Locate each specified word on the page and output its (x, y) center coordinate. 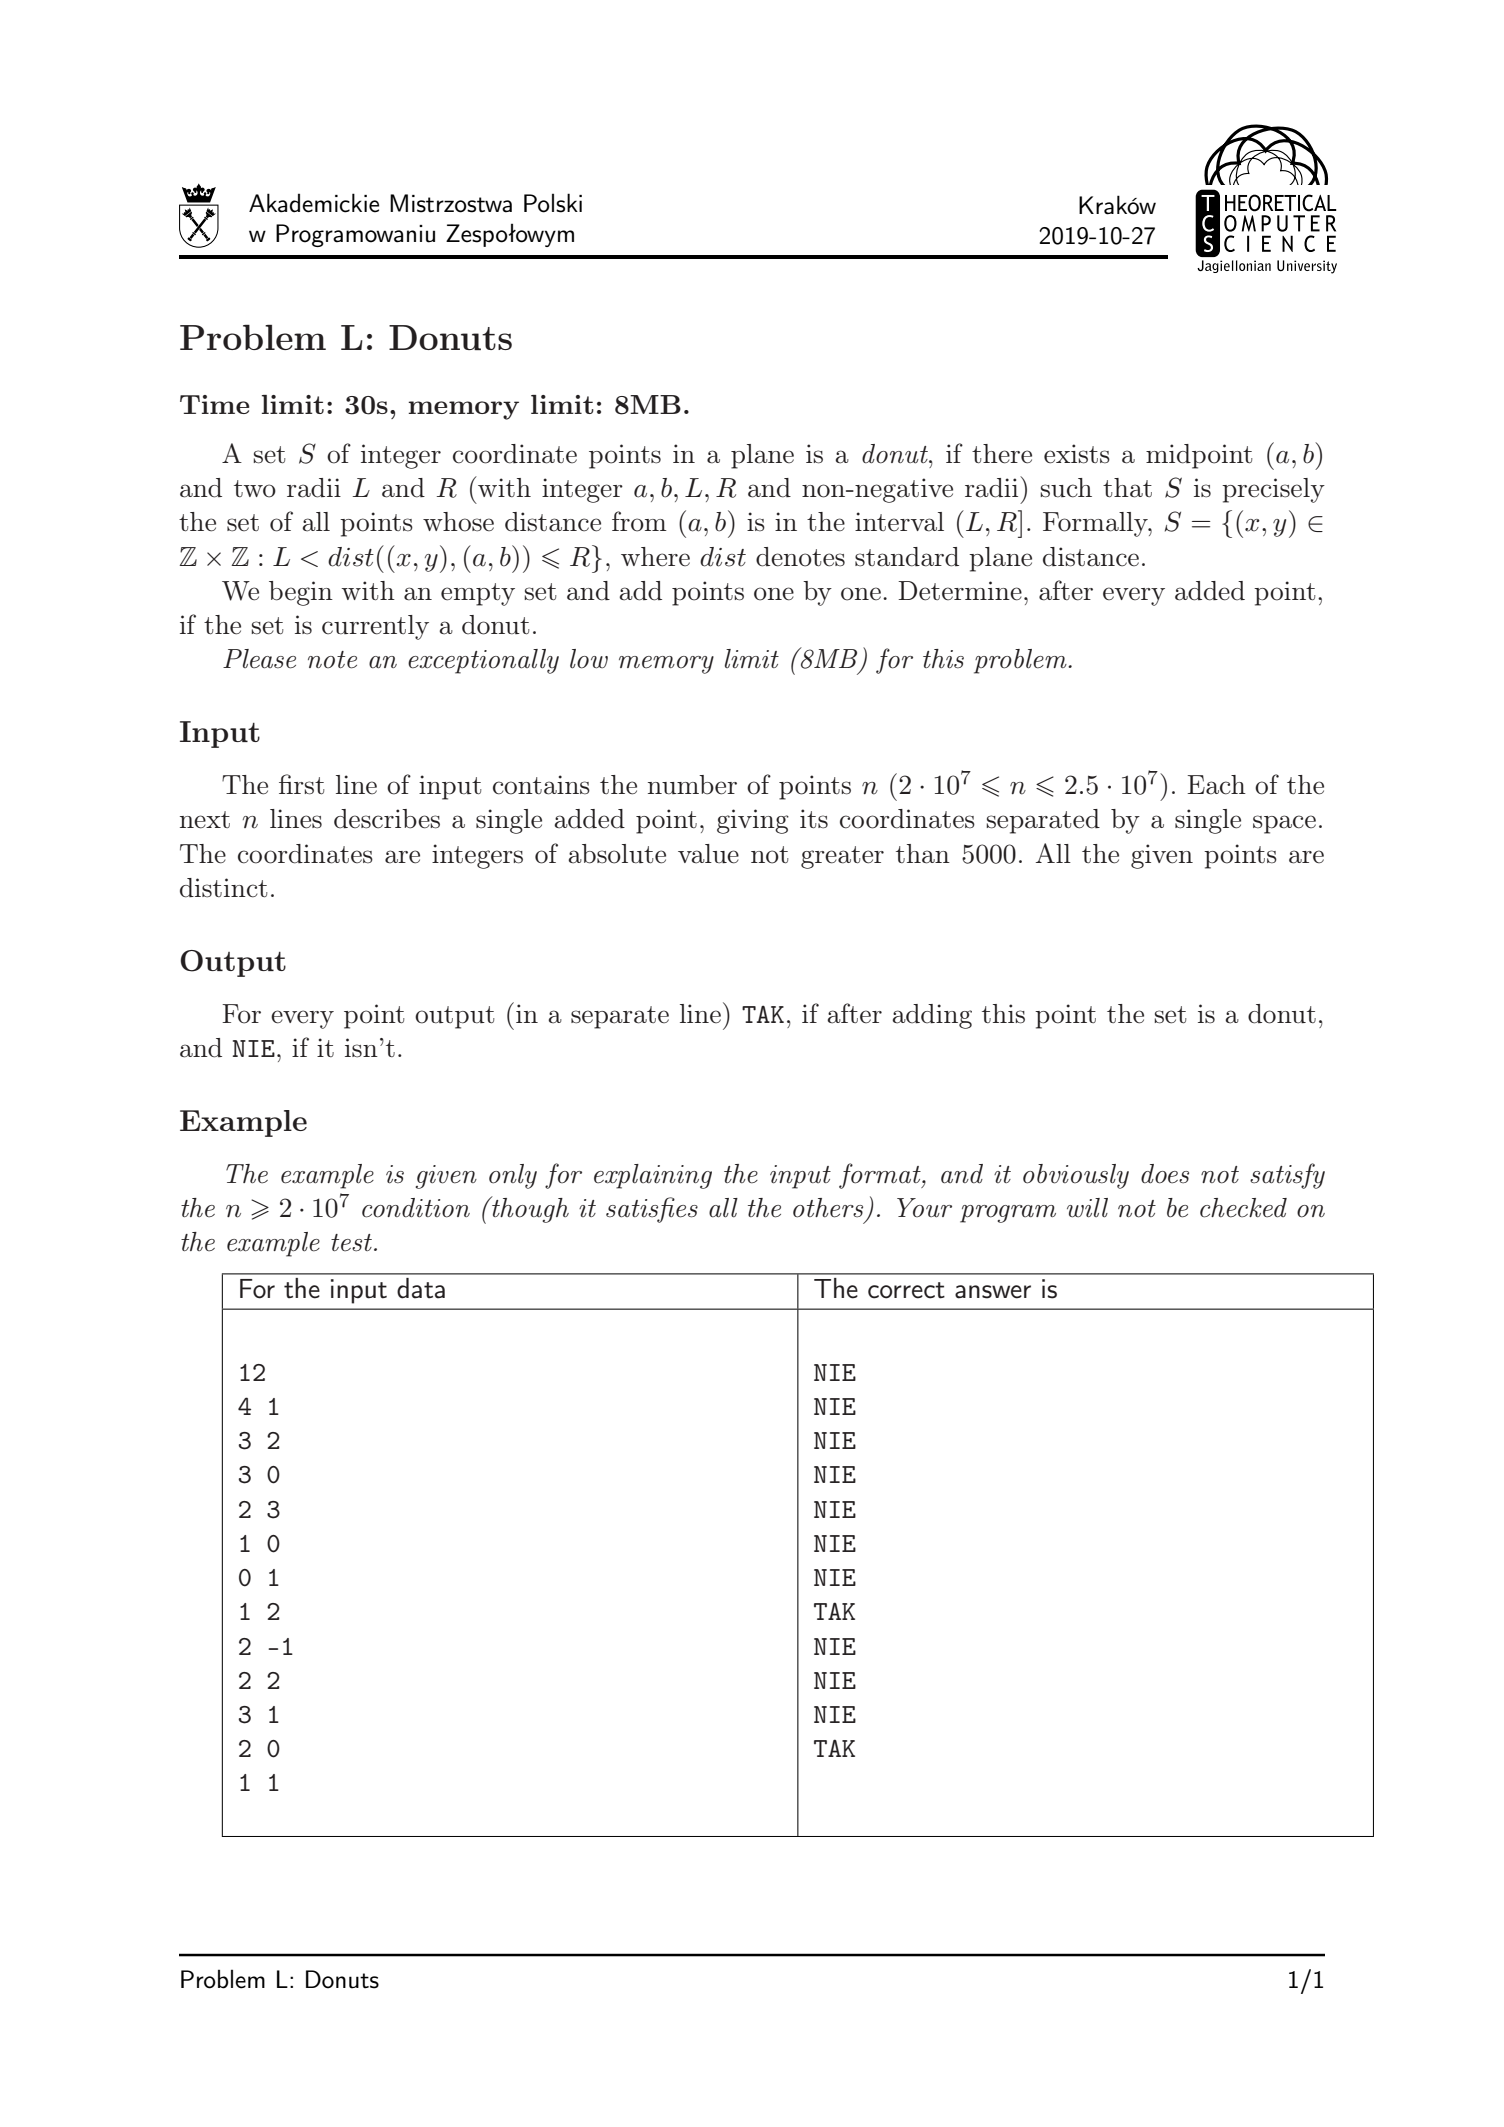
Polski (553, 203)
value (708, 854)
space (1284, 824)
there (1002, 454)
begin (301, 593)
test (353, 1243)
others (828, 1208)
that (1127, 488)
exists (1077, 454)
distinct (224, 888)
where (655, 557)
